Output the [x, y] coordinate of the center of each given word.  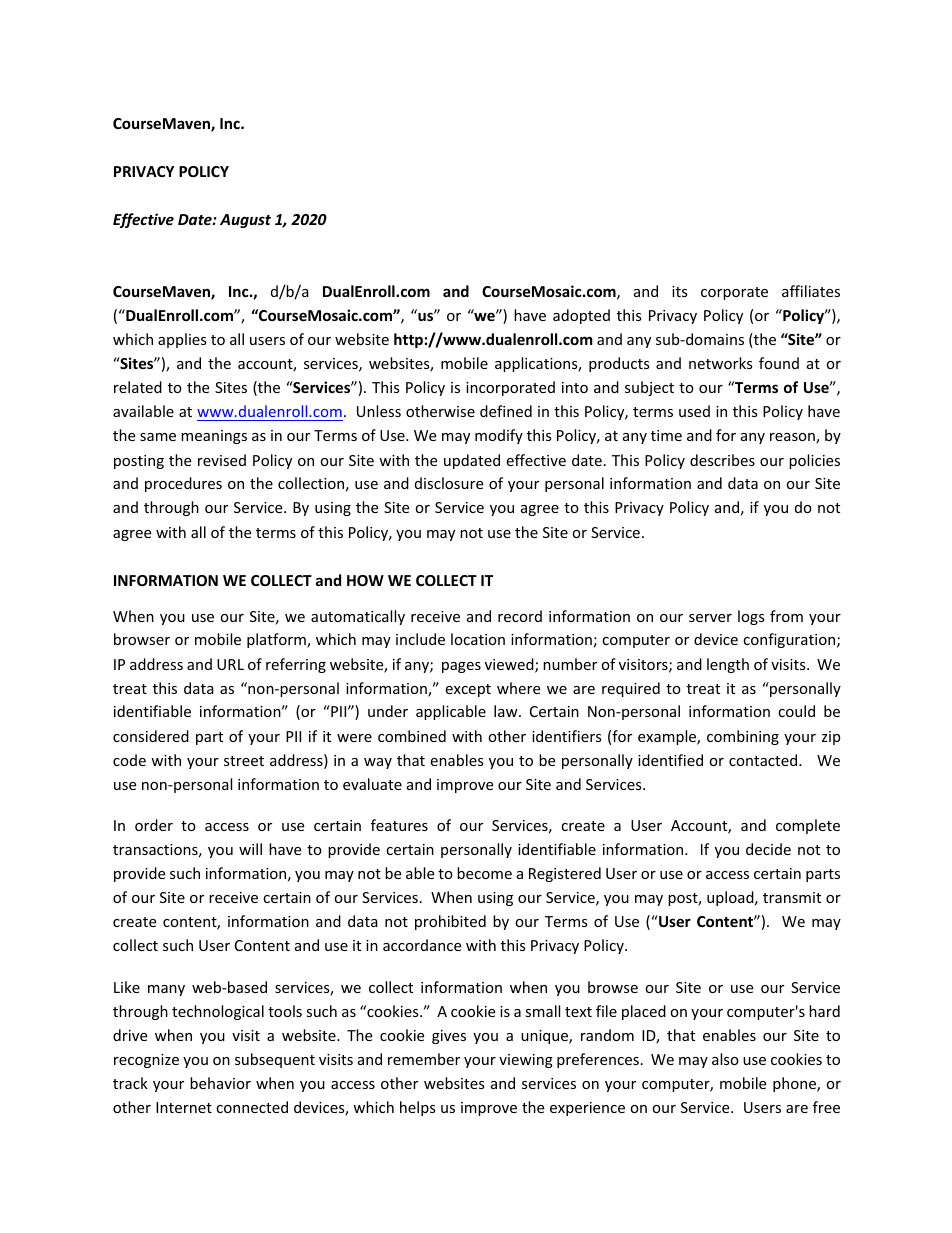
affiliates [811, 291]
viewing [526, 1061]
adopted [581, 316]
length [728, 665]
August [245, 221]
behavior [220, 1083]
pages [461, 667]
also [725, 1059]
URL [230, 664]
